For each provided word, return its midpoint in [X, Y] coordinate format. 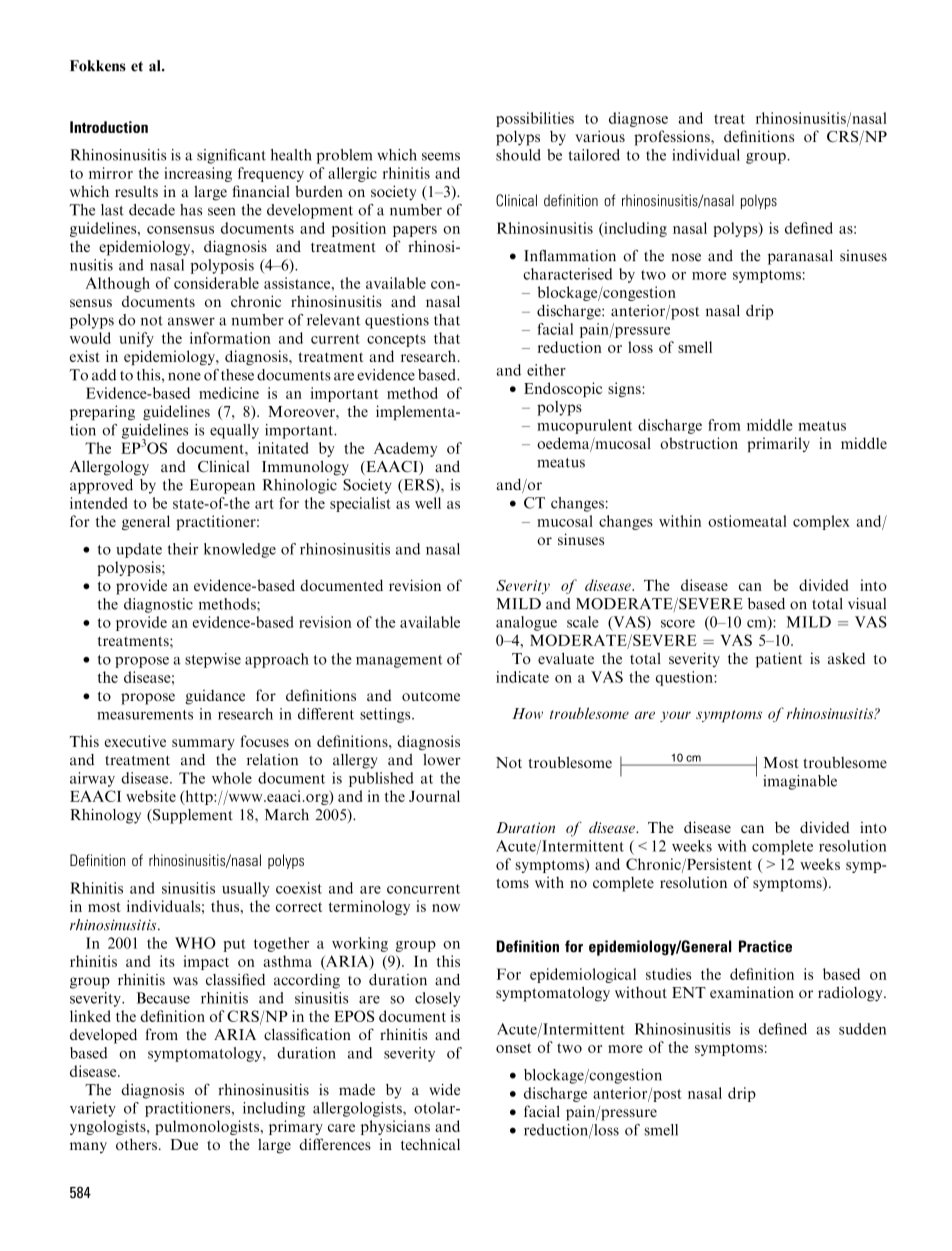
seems [441, 156]
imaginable [800, 782]
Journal [434, 796]
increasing [198, 174]
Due [184, 1144]
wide [445, 1090]
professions [673, 138]
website [151, 796]
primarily [778, 444]
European [222, 486]
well [428, 503]
